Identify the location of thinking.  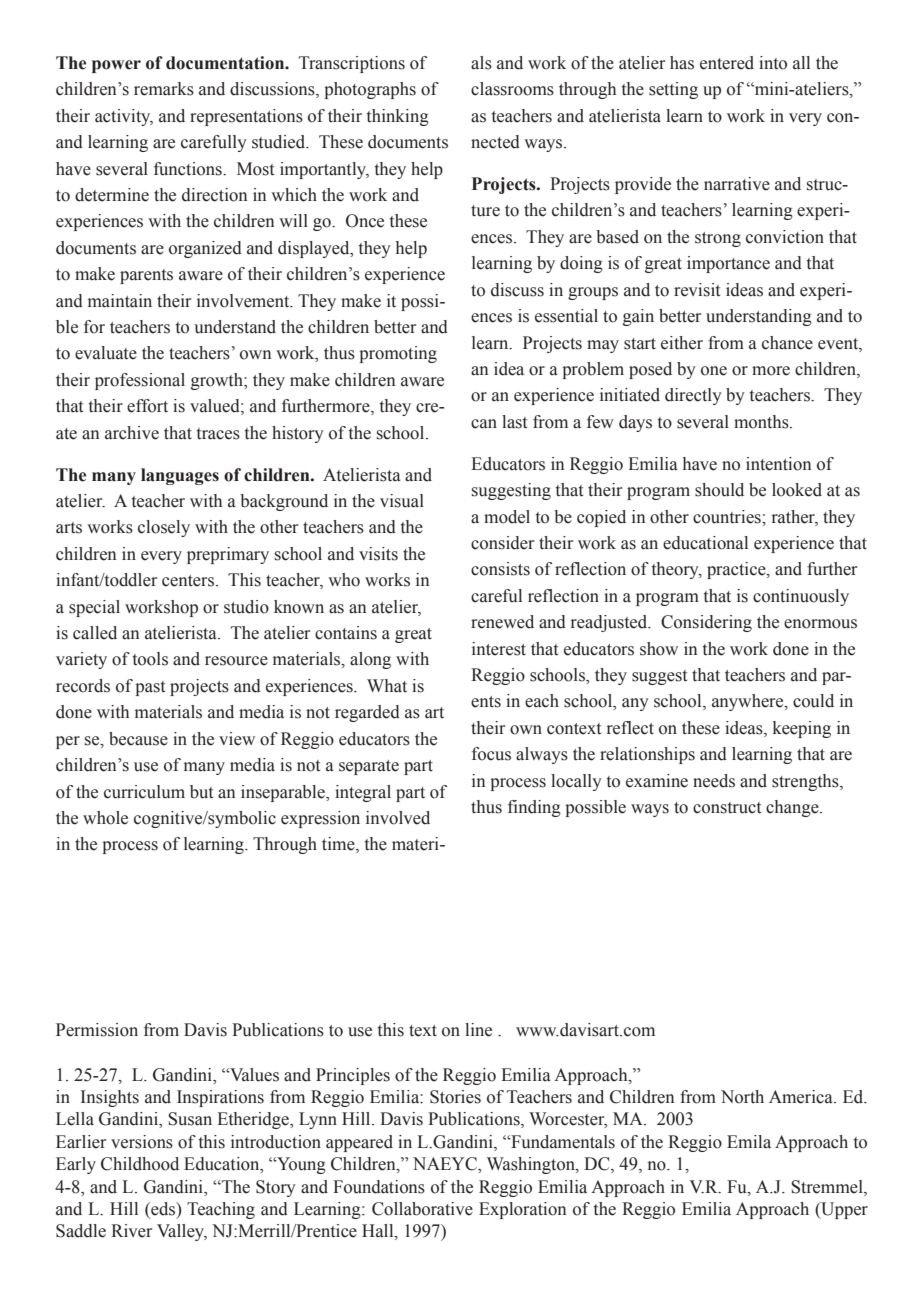
(398, 117).
